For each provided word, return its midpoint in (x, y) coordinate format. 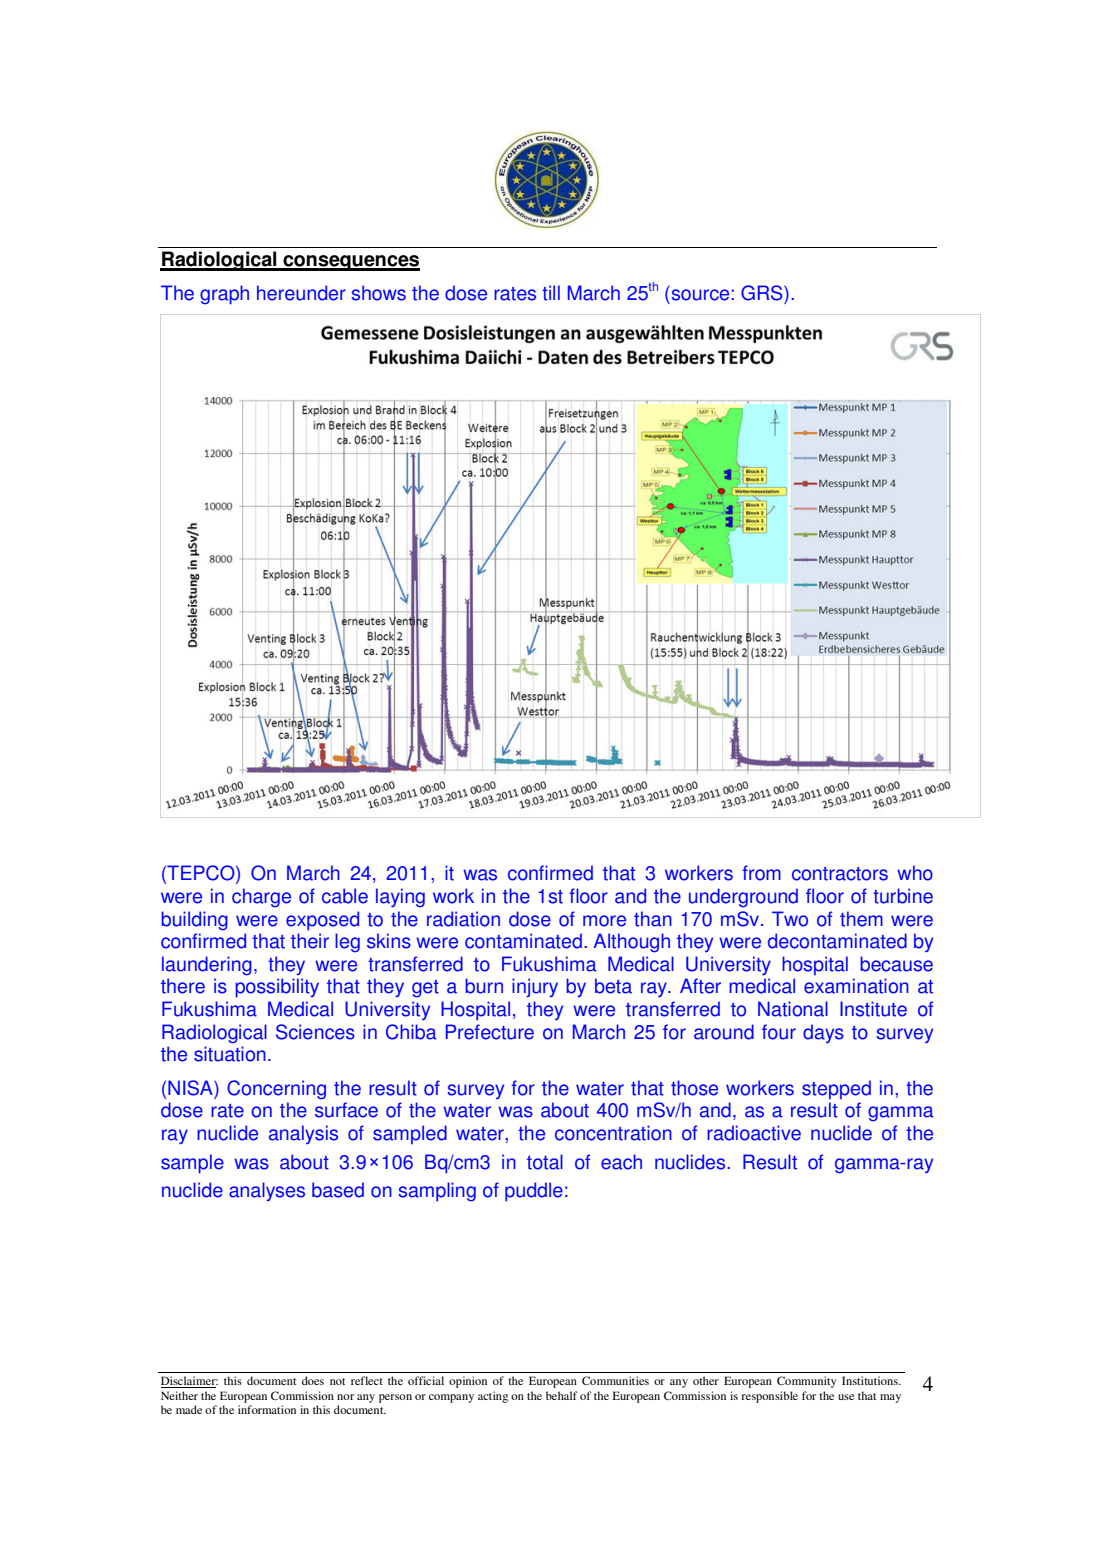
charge (261, 898)
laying (400, 898)
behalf (562, 1395)
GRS (763, 293)
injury (535, 988)
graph (224, 295)
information (267, 1409)
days (823, 1033)
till (551, 293)
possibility (277, 988)
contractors (840, 874)
